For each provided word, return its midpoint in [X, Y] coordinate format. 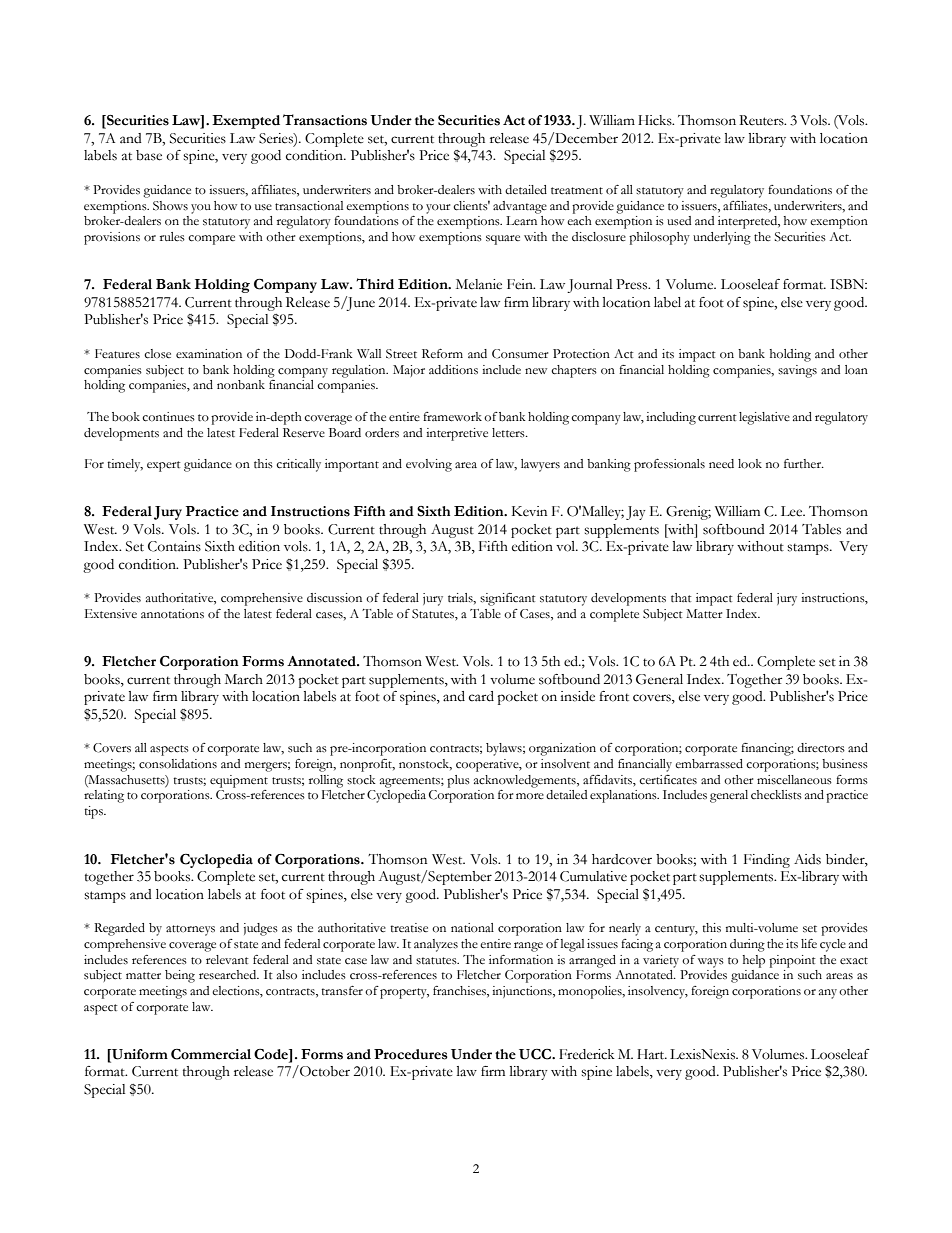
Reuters [762, 120]
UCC [536, 1054]
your [438, 209]
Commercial [211, 1054]
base [149, 155]
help [753, 961]
